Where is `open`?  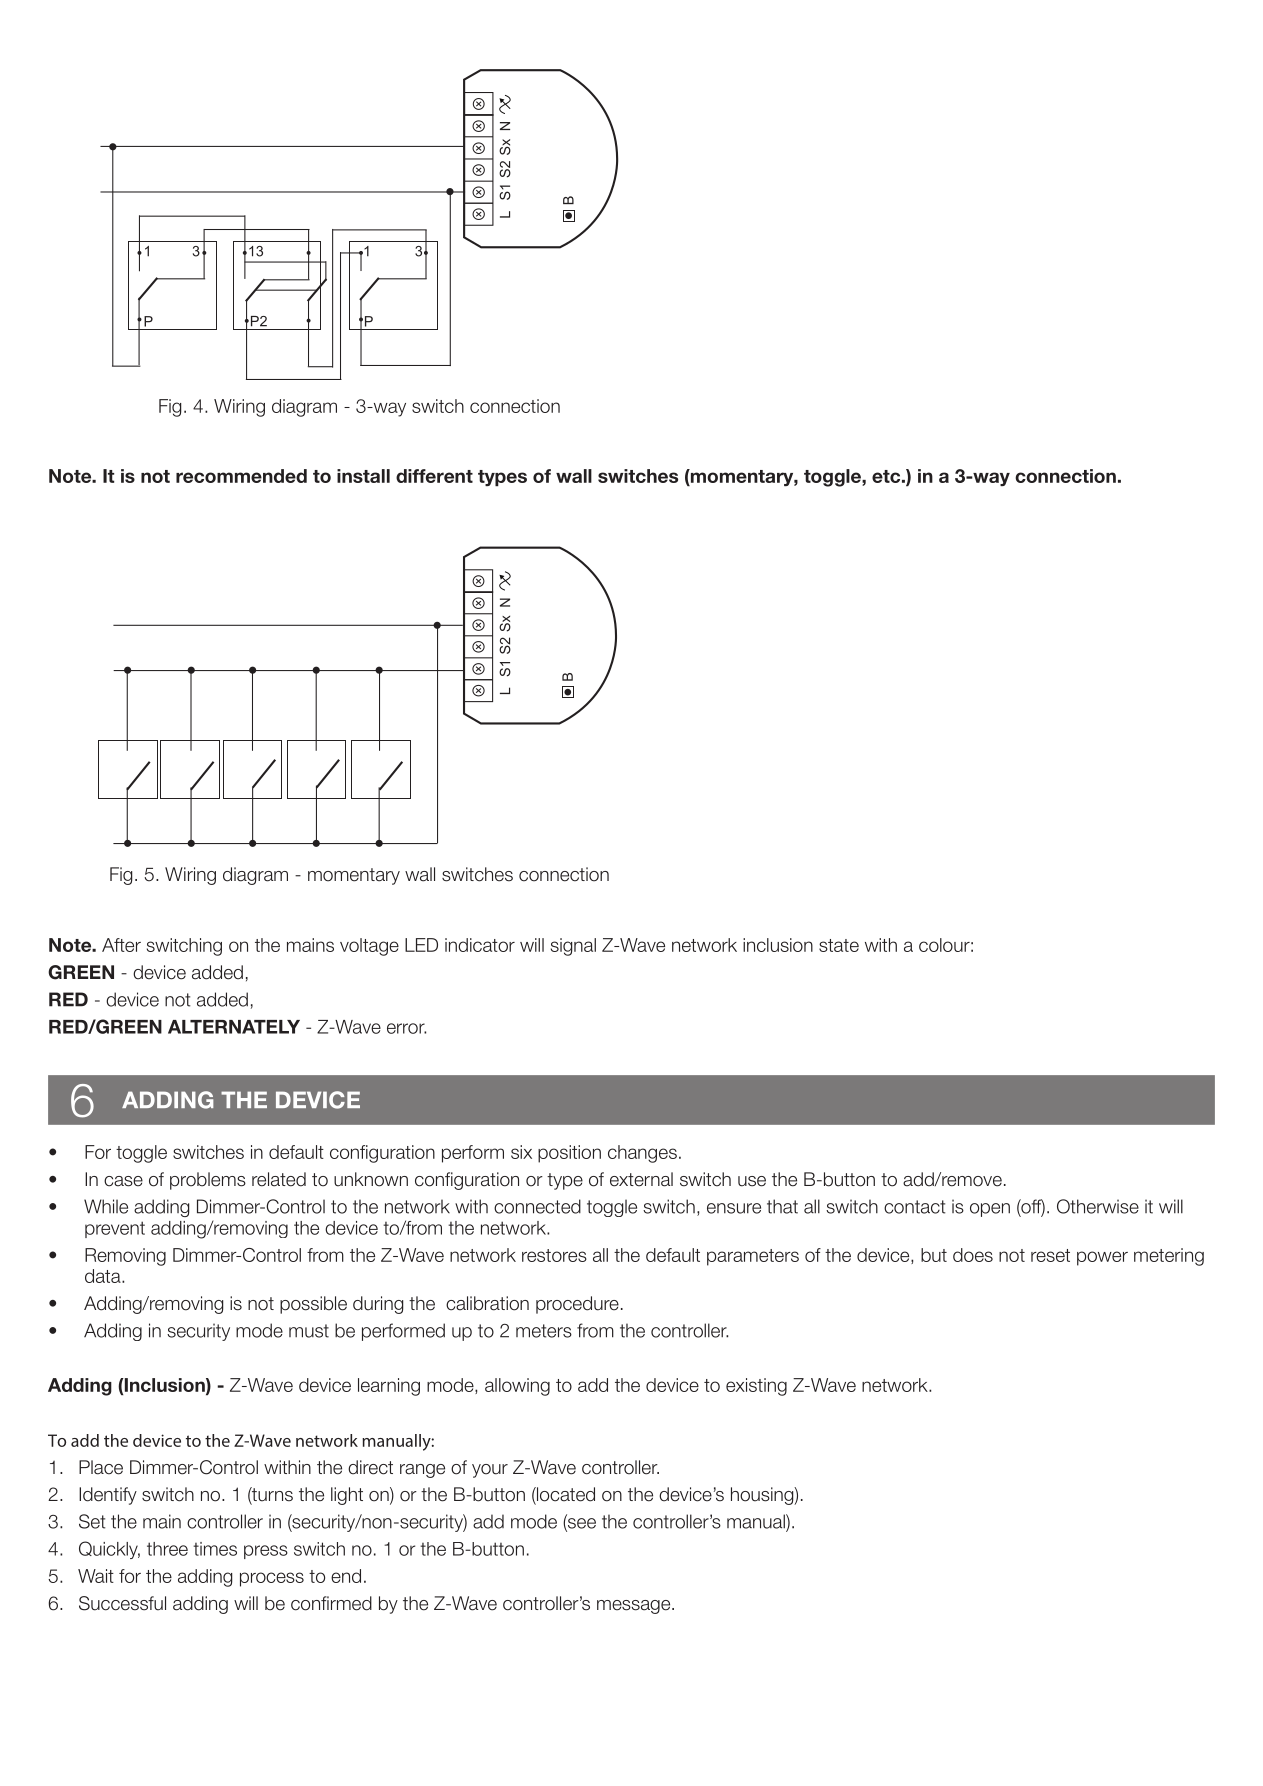
open is located at coordinates (990, 1210).
